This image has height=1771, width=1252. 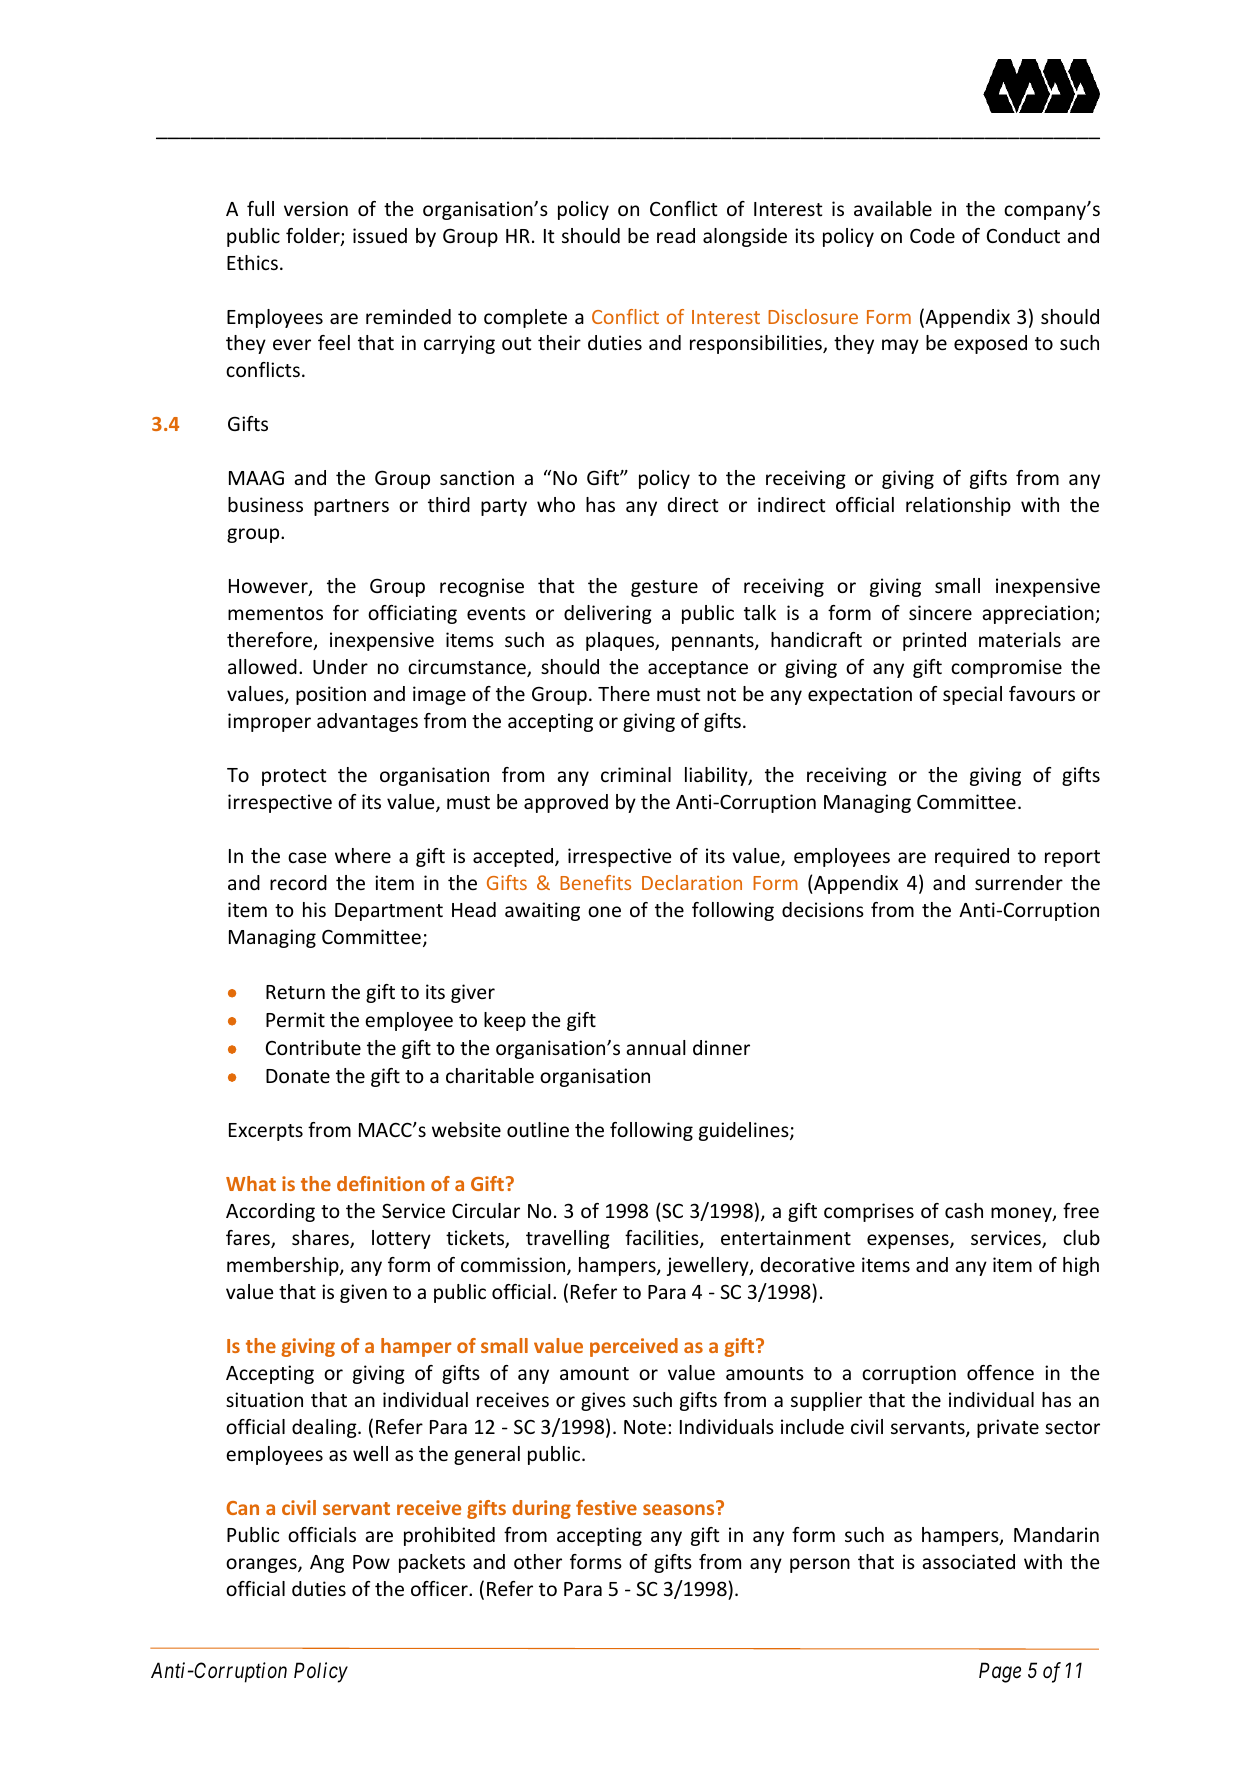 I want to click on Conduct, so click(x=1023, y=235).
